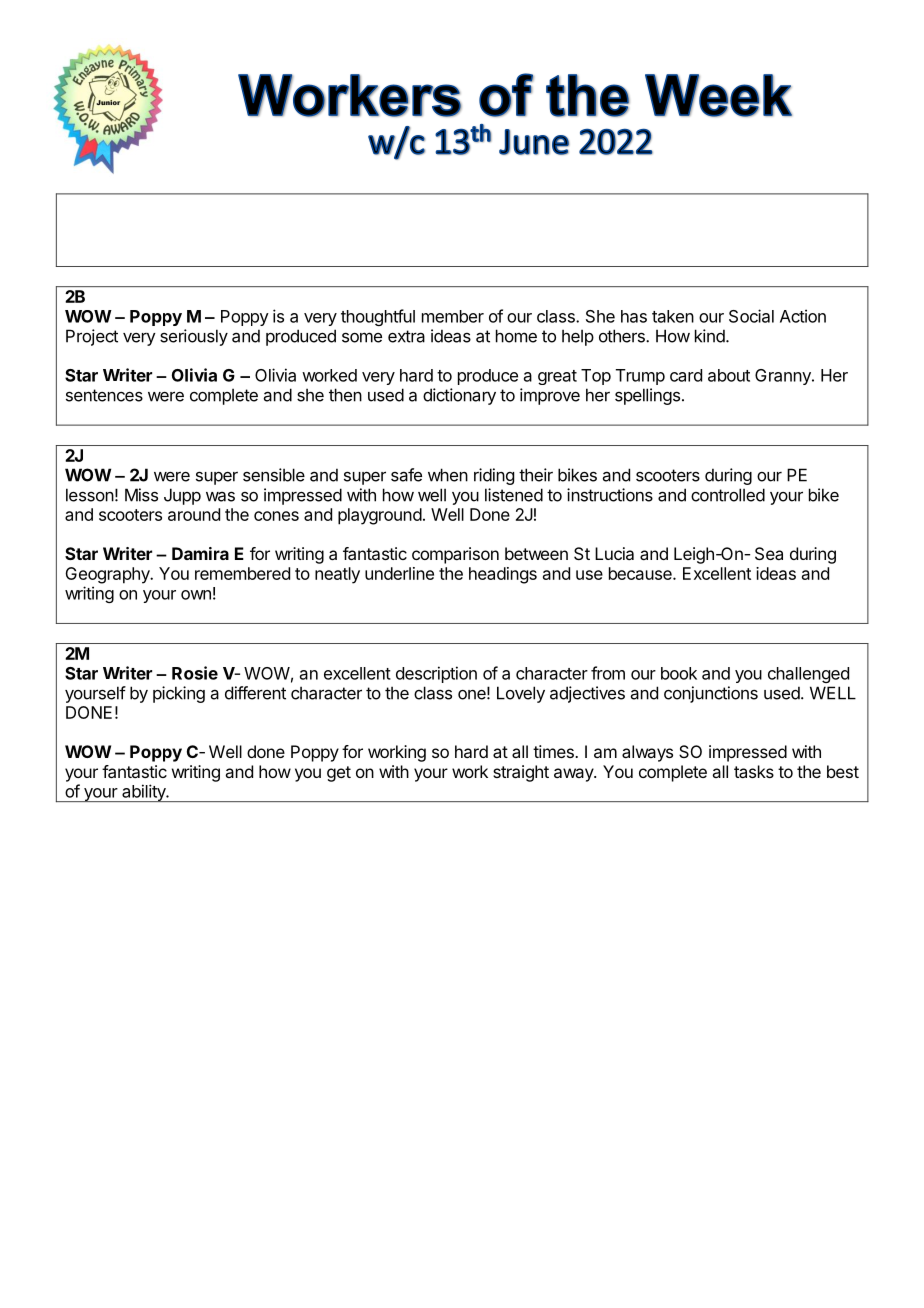  Describe the element at coordinates (751, 316) in the screenshot. I see `Social` at that location.
